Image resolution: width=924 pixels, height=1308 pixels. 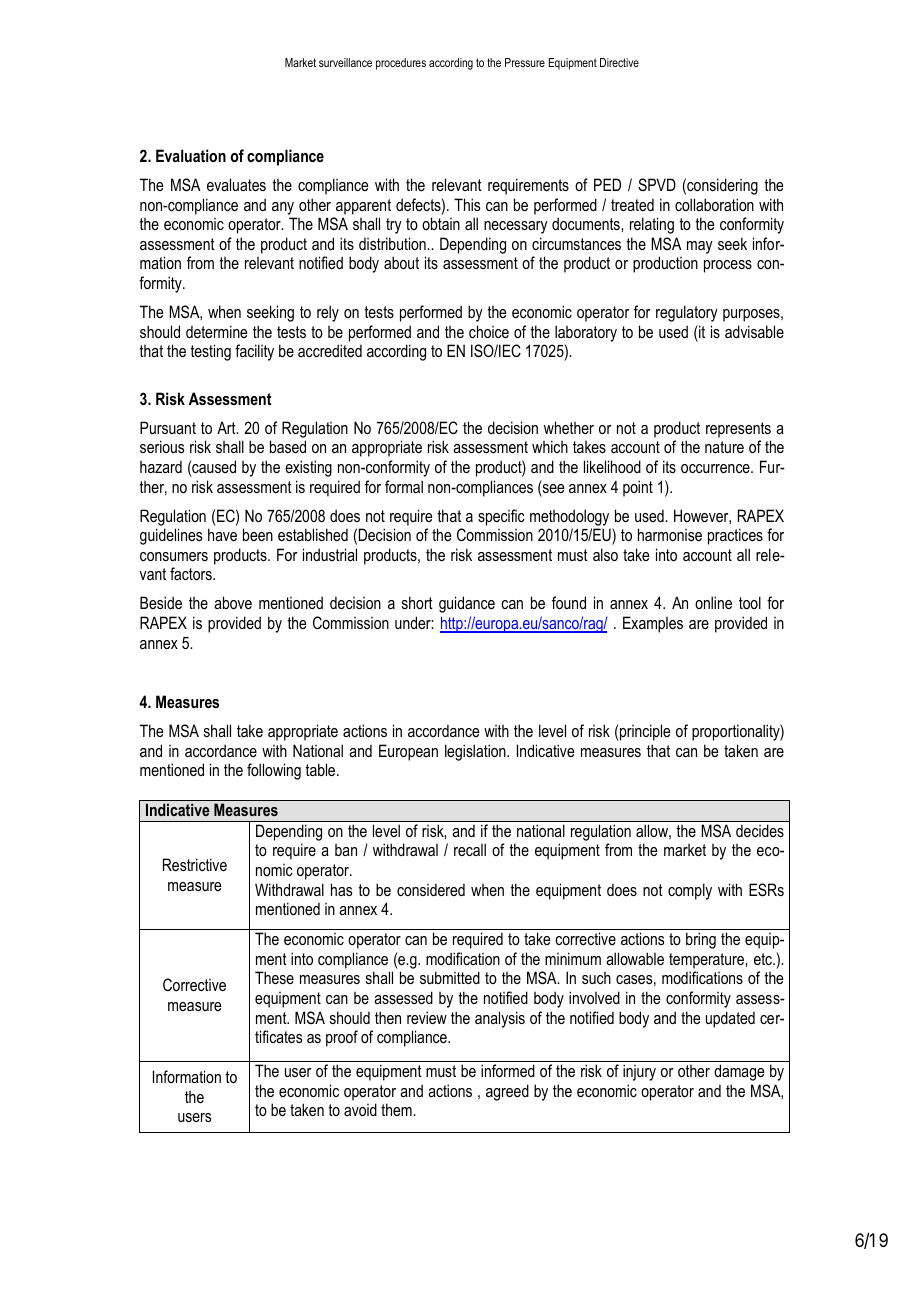 I want to click on regulatory, so click(x=687, y=313).
